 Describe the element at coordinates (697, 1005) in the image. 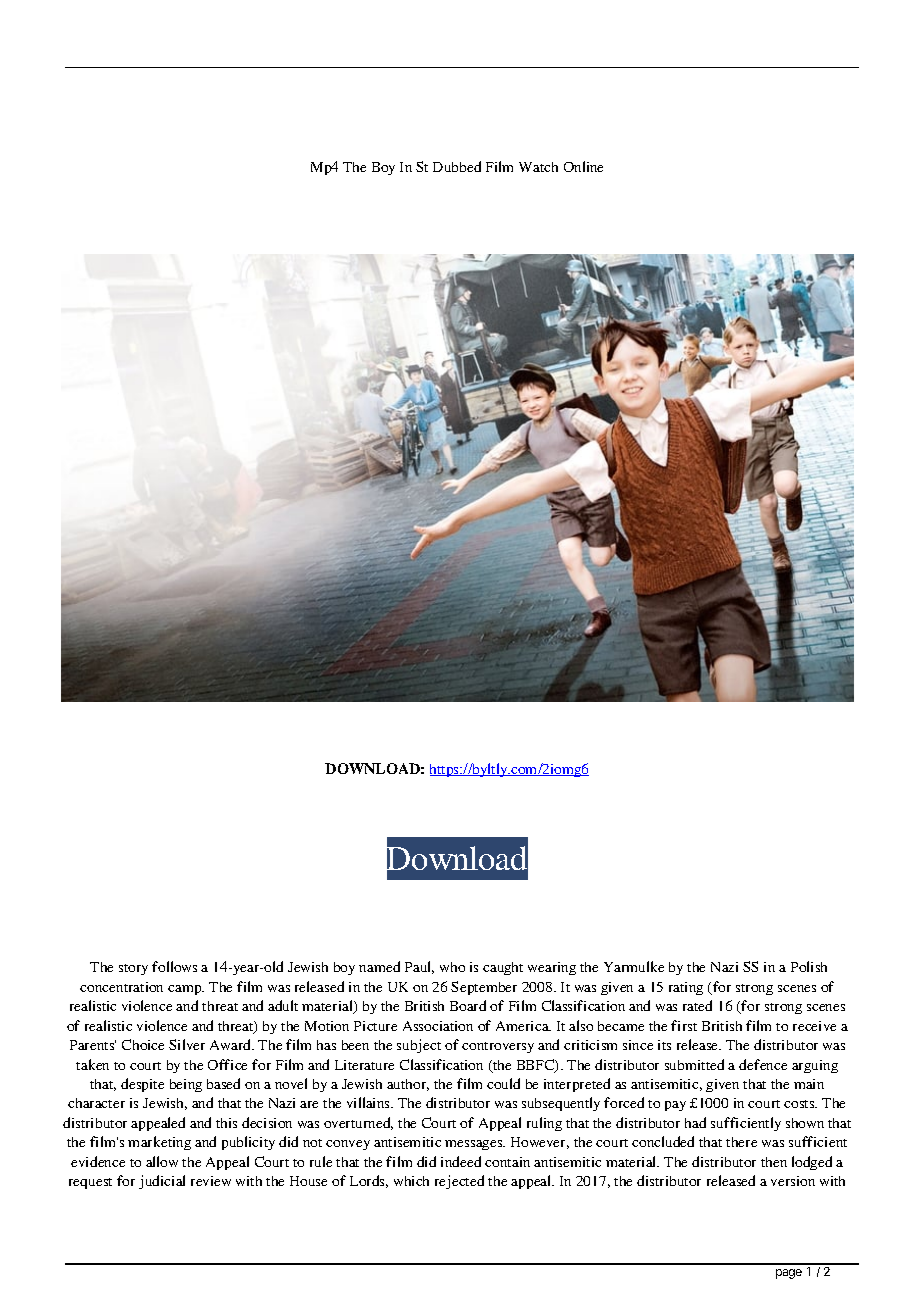

I see `rated` at that location.
